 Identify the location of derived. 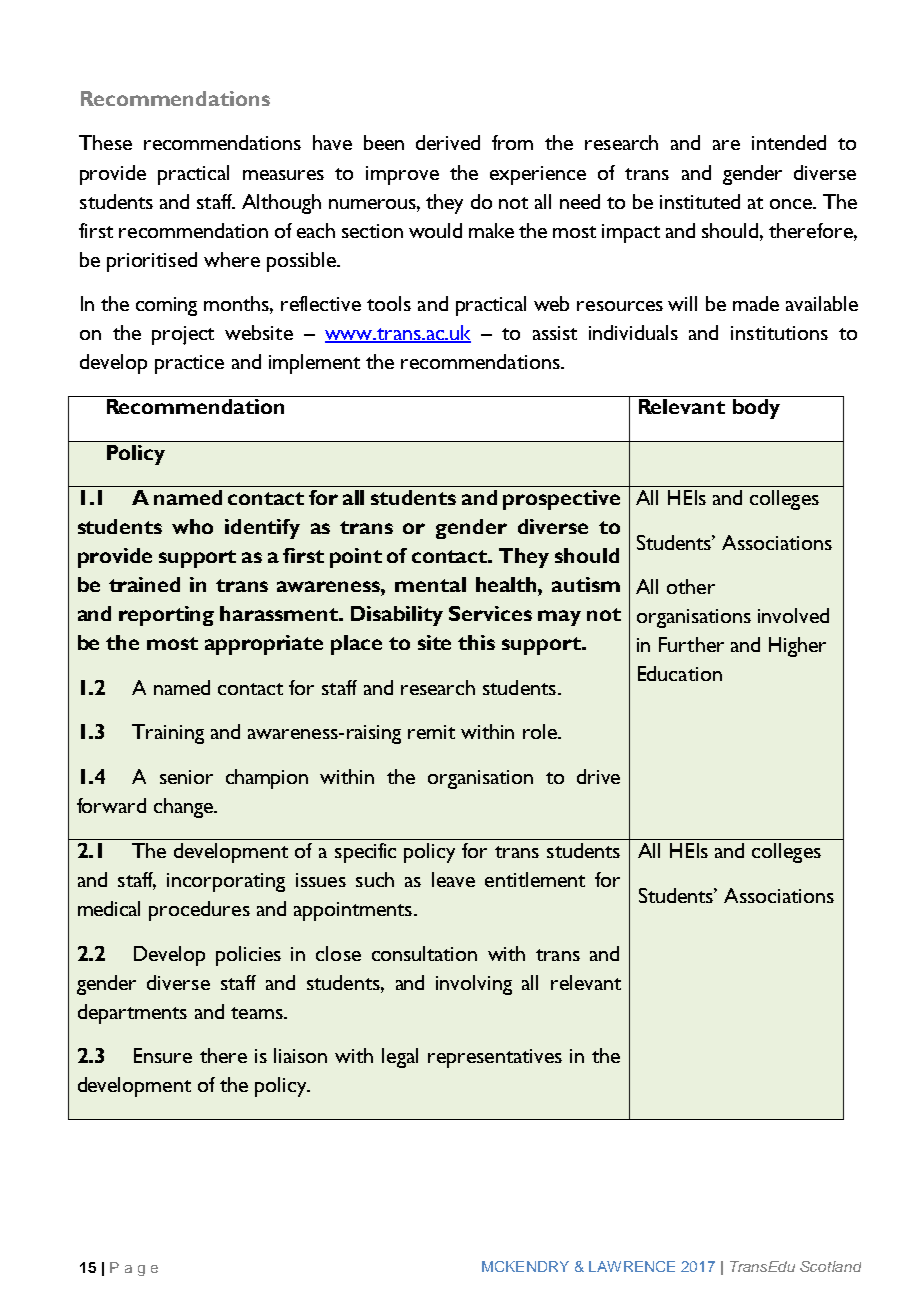
(448, 142).
